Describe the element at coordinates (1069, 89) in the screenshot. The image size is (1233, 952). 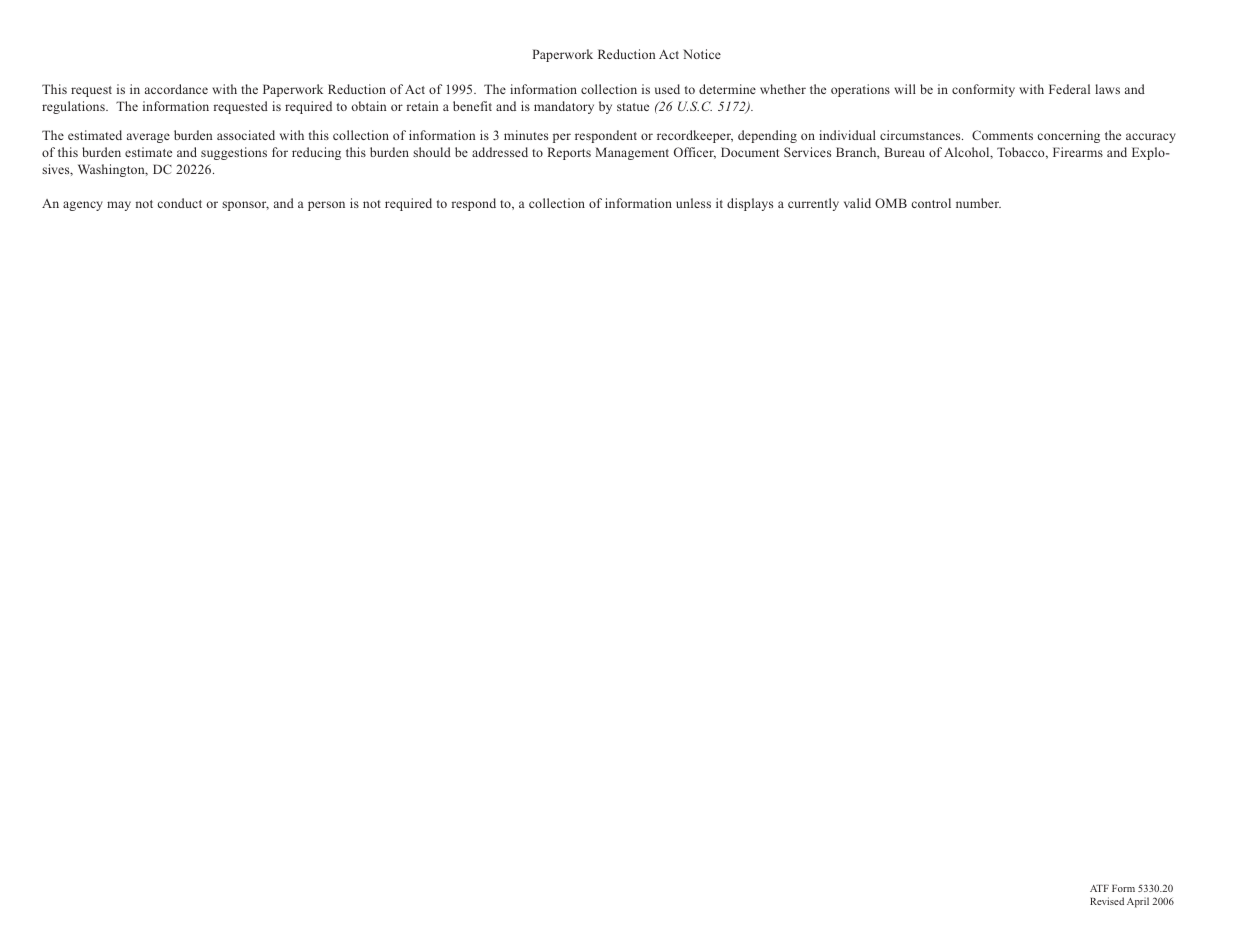
I see `Federal` at that location.
